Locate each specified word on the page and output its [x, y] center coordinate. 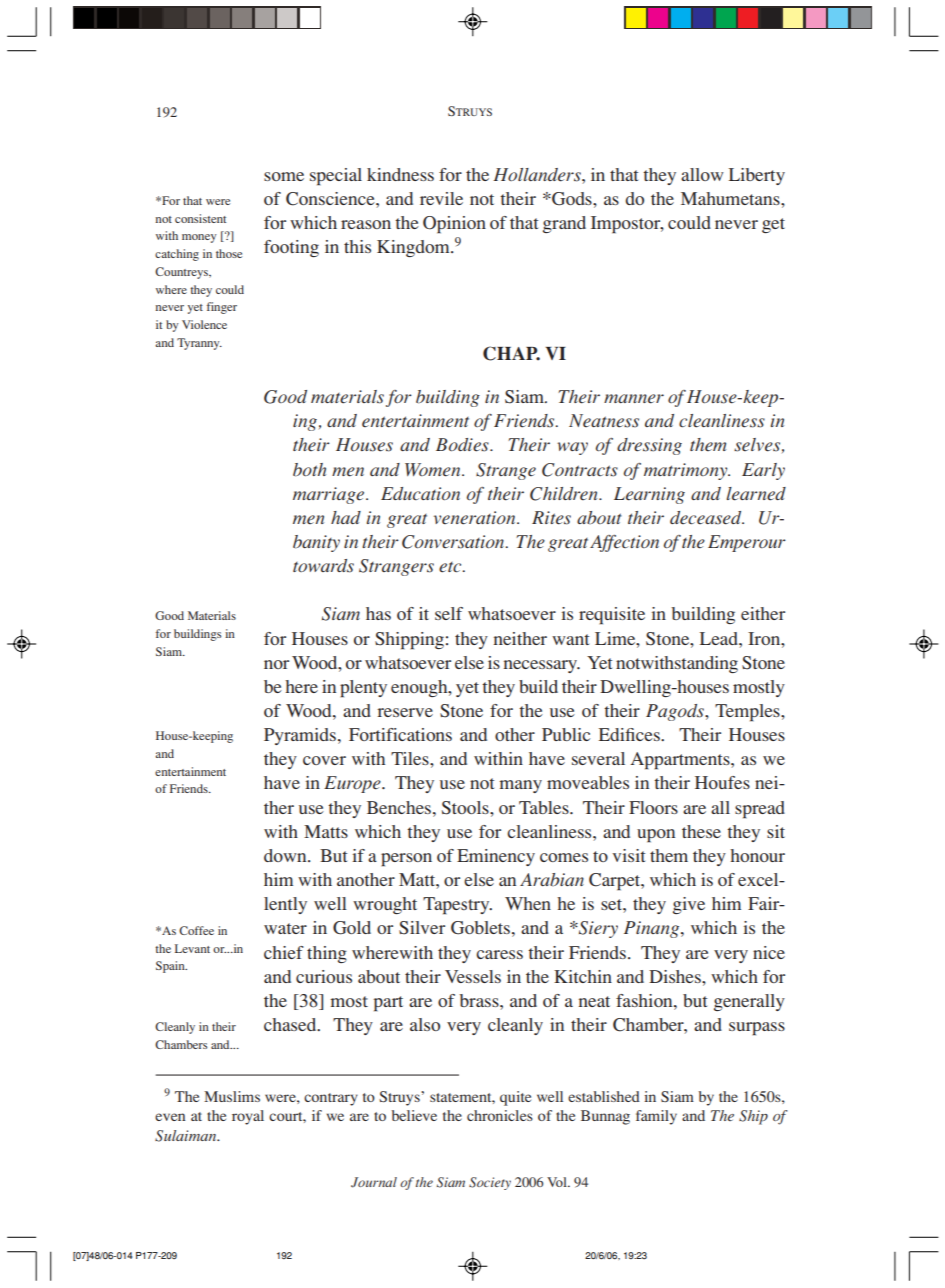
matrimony [687, 471]
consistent [200, 218]
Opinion [454, 225]
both [309, 470]
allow [702, 174]
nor [276, 664]
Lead [720, 638]
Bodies [463, 445]
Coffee [196, 930]
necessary [542, 666]
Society [490, 1183]
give [689, 905]
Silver [422, 928]
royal [248, 1117]
